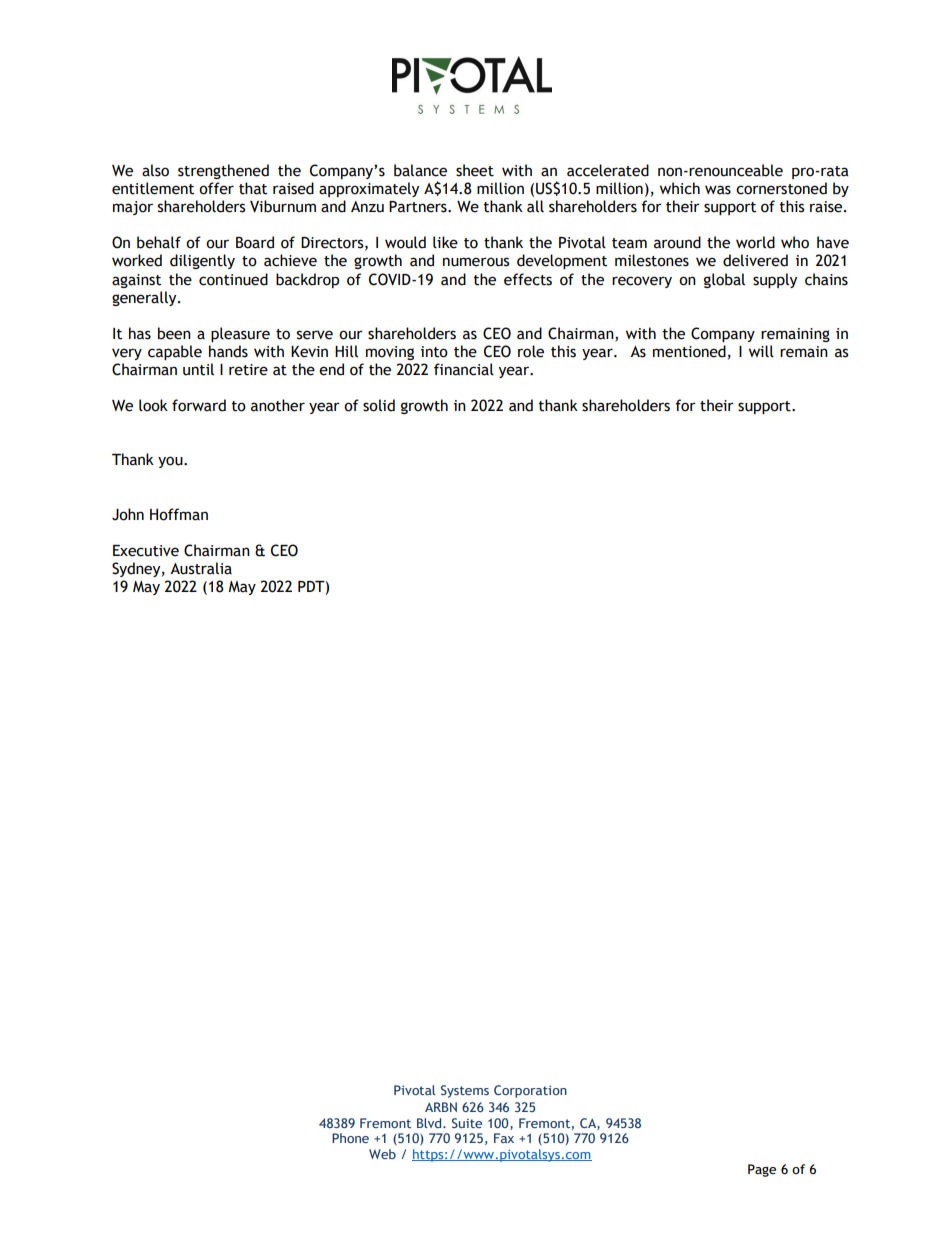  I want to click on Suite, so click(467, 1123).
